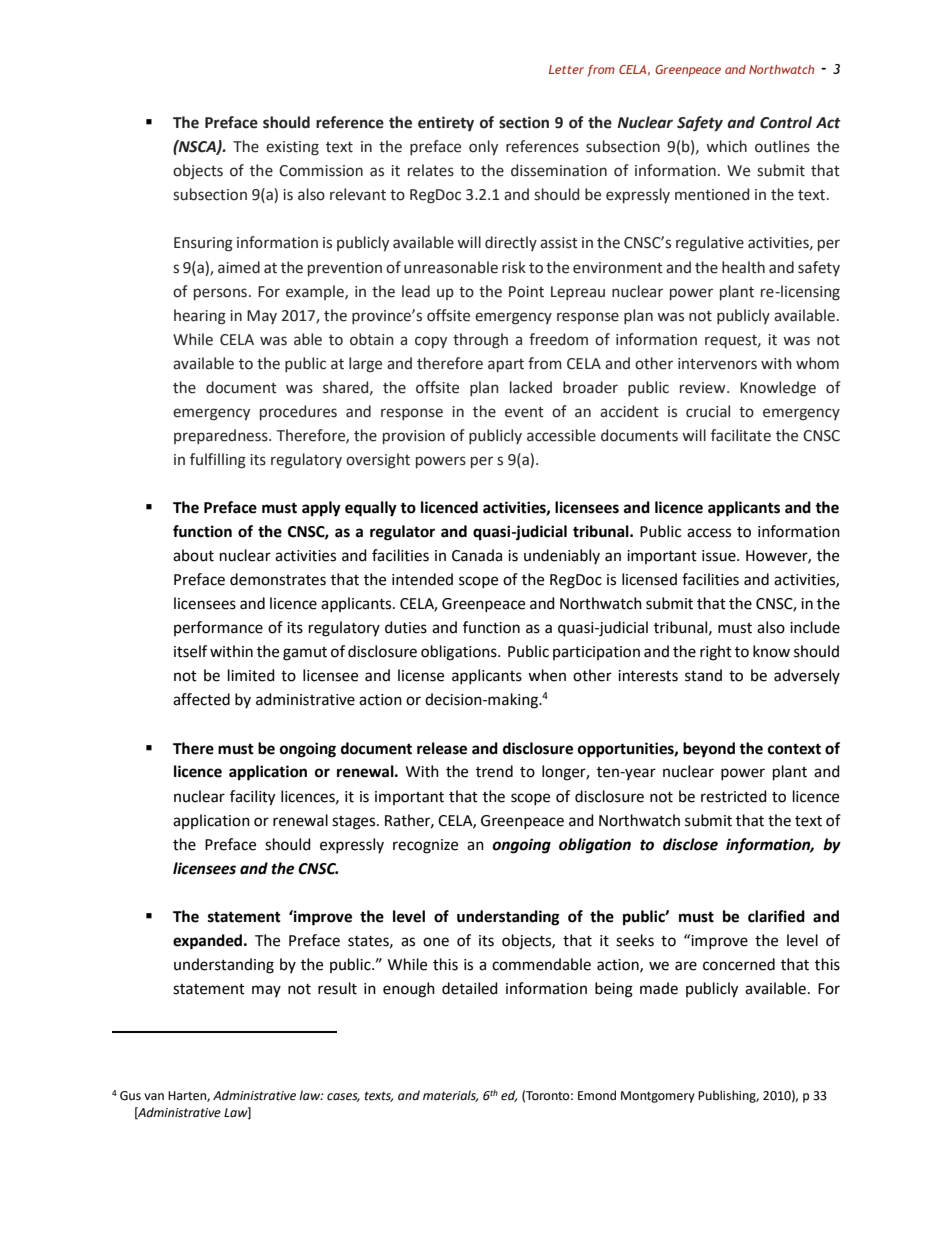 The height and width of the image is (1233, 952). Describe the element at coordinates (547, 675) in the image. I see `when` at that location.
